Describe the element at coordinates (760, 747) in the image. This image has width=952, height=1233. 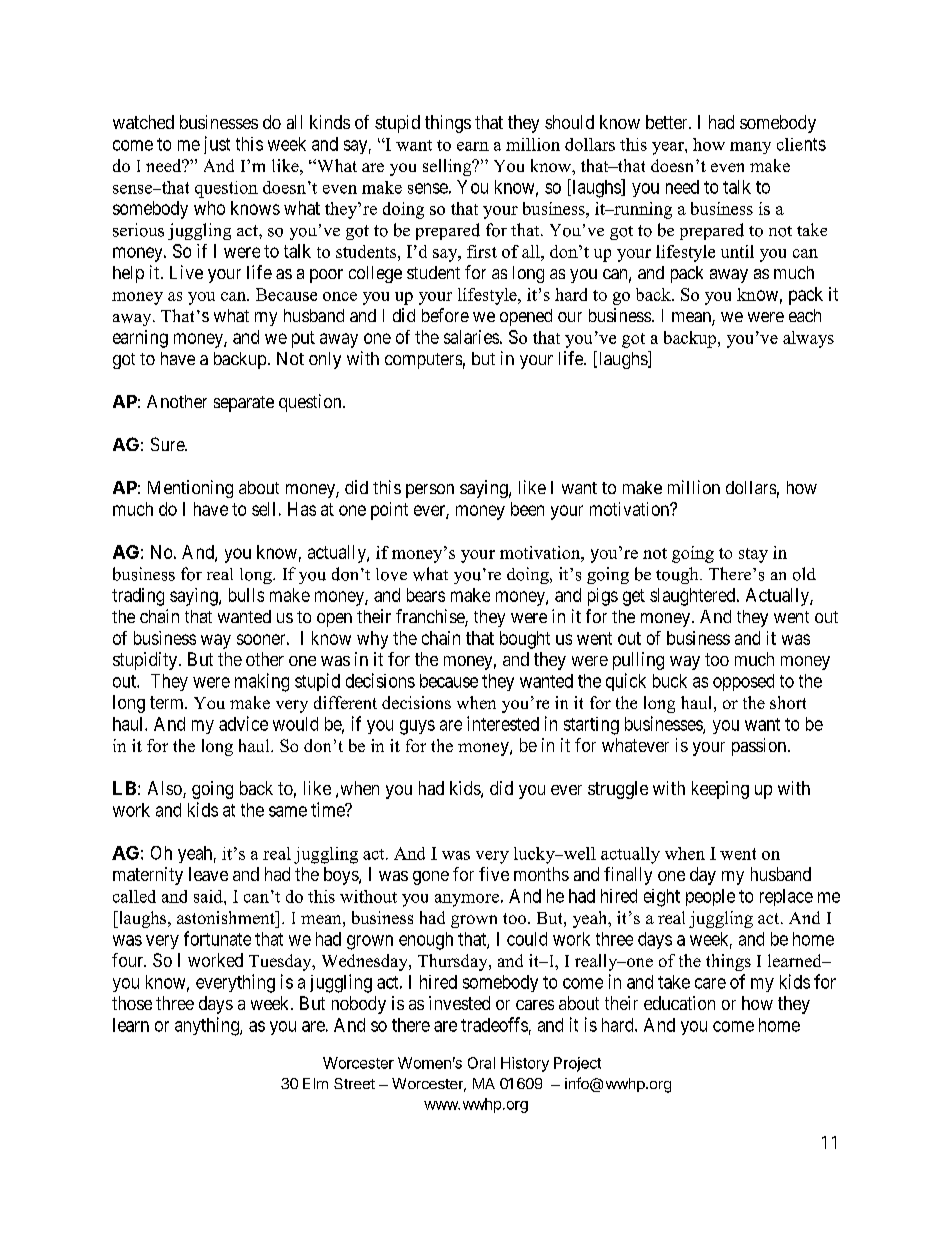
I see `passion` at that location.
